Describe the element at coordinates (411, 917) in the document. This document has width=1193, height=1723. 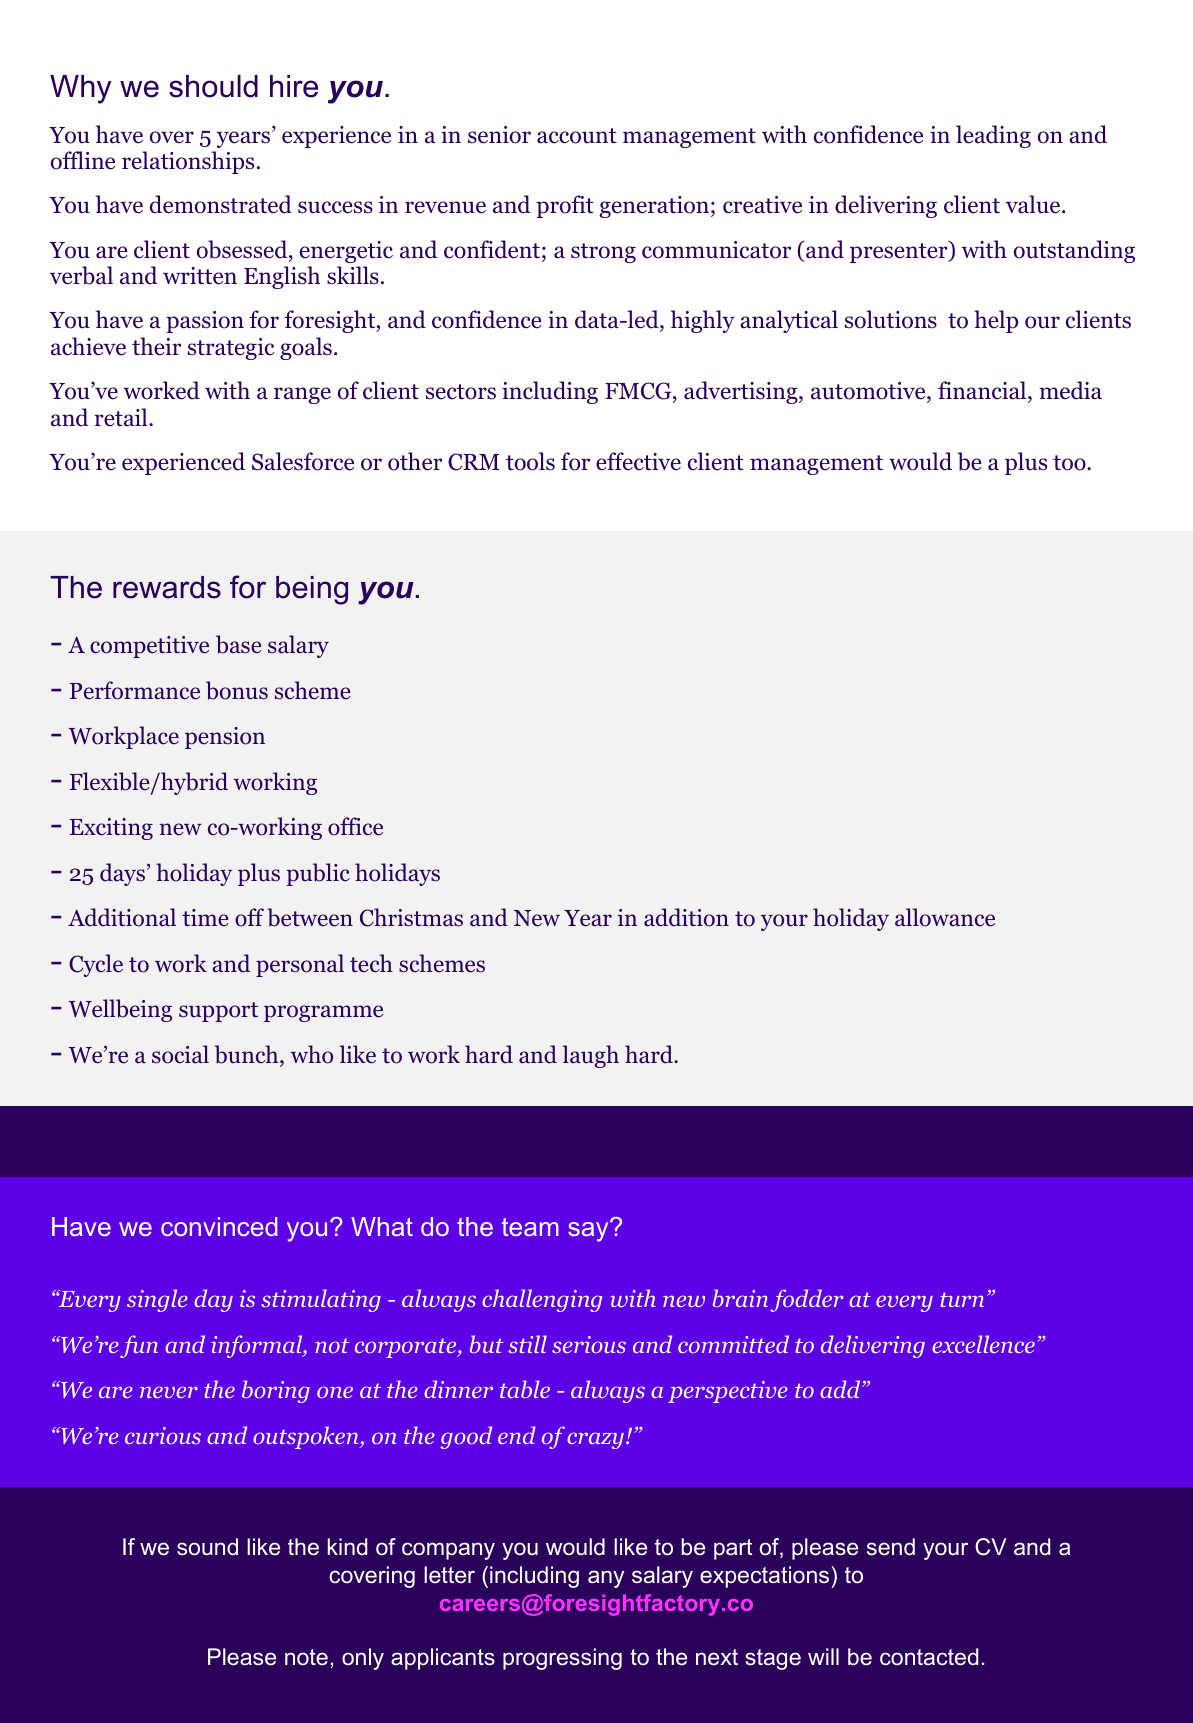
I see `Christmas` at that location.
